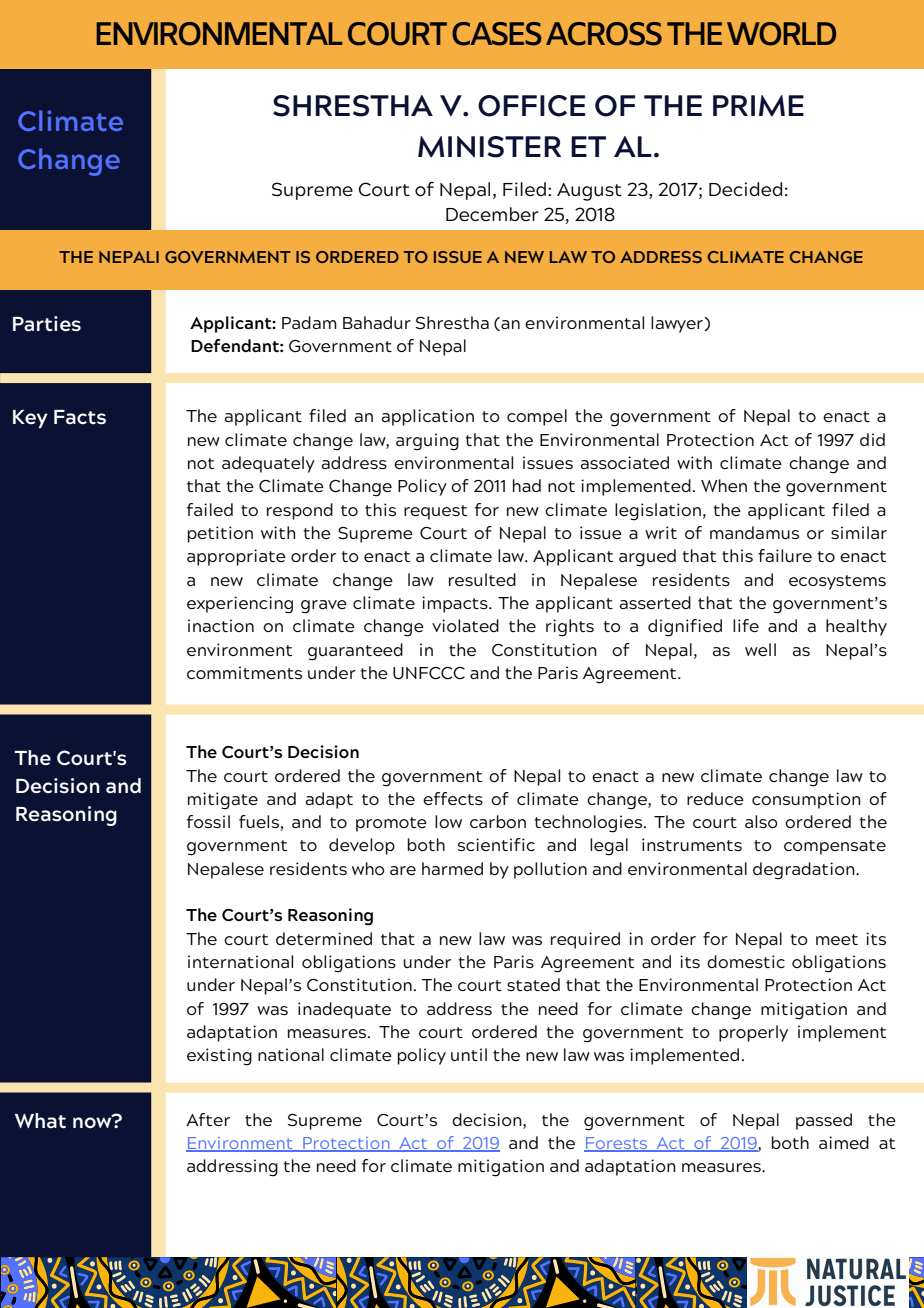 This screenshot has width=924, height=1308. I want to click on Parties, so click(47, 324).
